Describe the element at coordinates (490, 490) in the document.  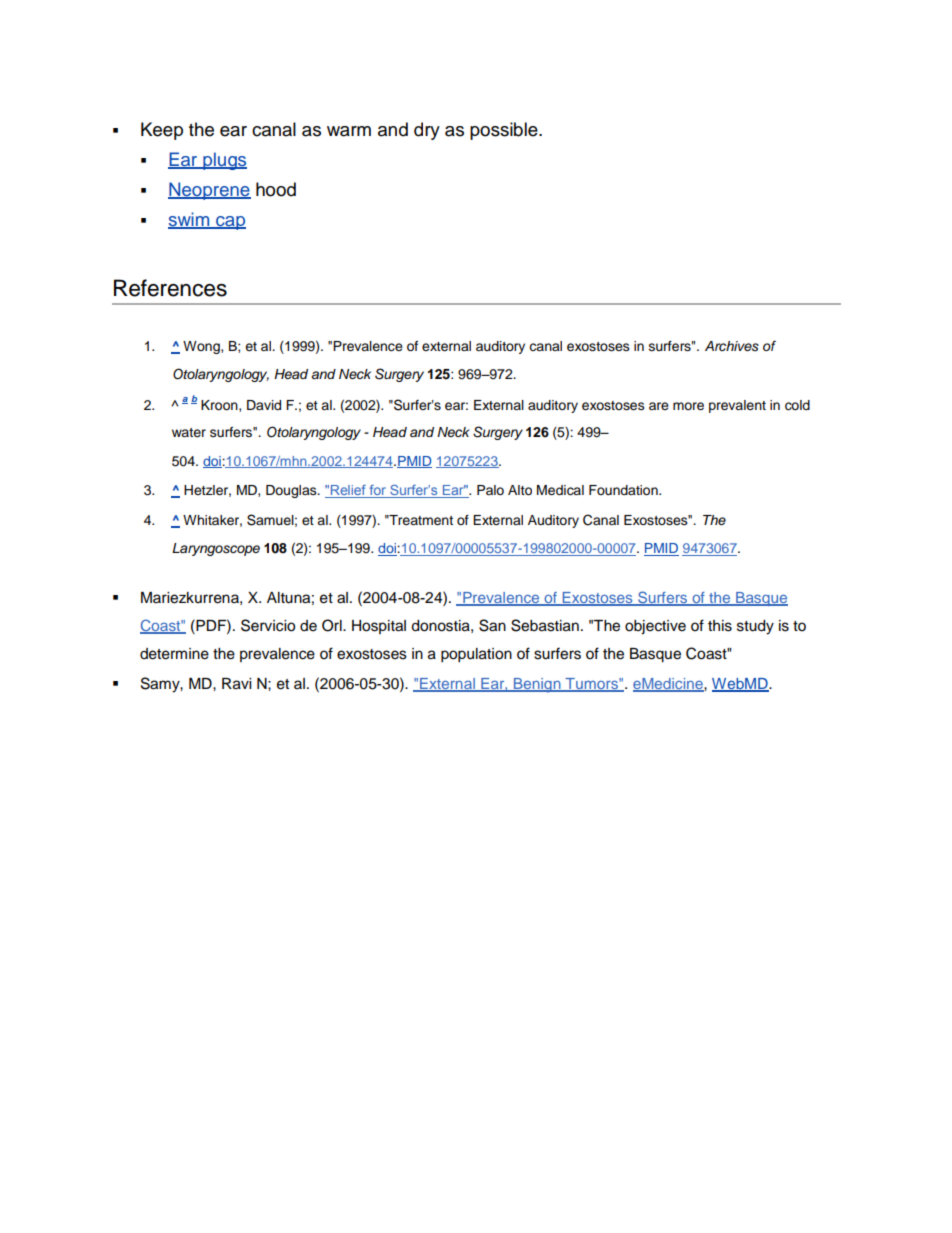
I see `Palo` at that location.
